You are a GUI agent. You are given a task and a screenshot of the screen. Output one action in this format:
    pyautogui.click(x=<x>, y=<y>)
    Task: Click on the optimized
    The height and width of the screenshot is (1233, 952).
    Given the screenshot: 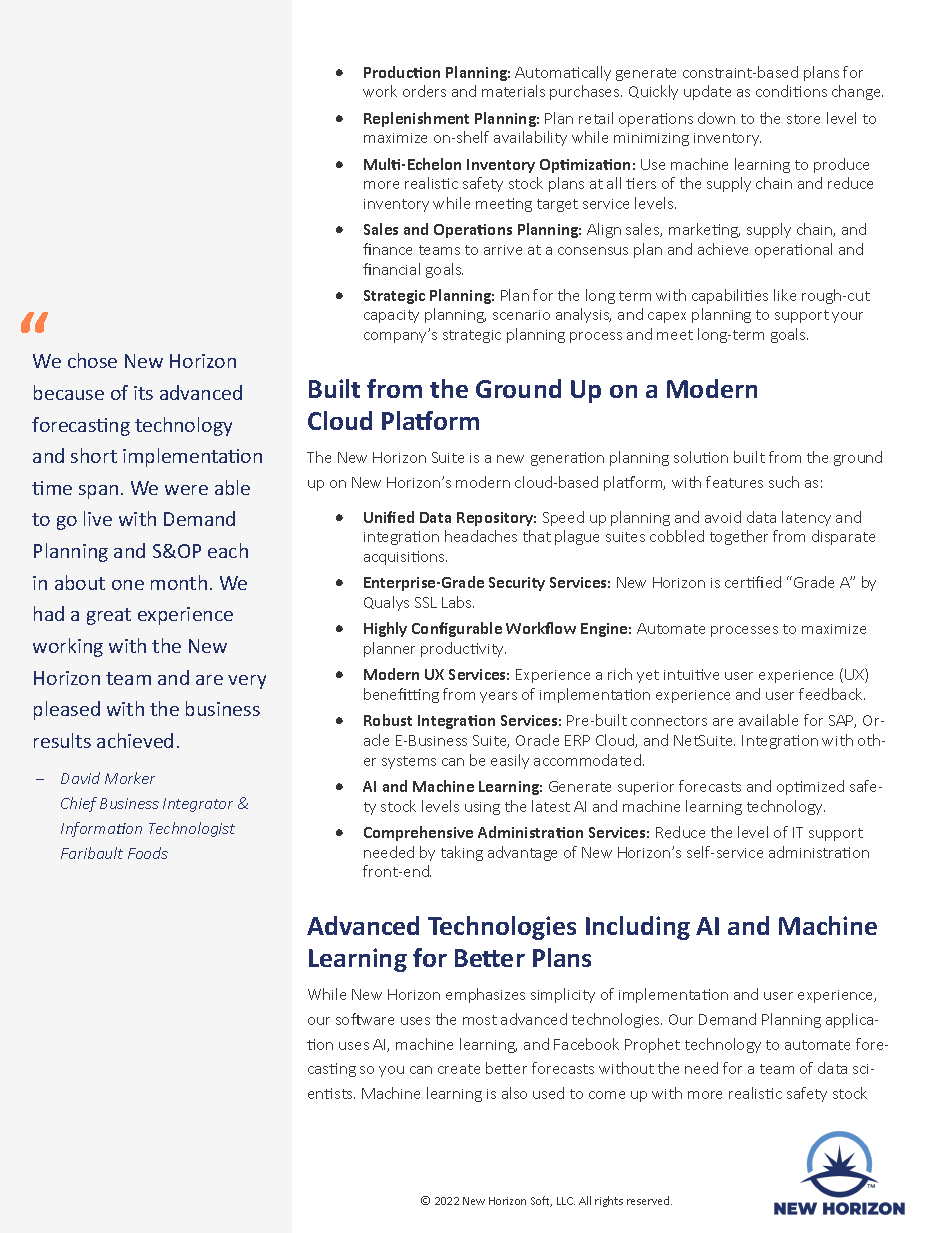 What is the action you would take?
    pyautogui.click(x=810, y=787)
